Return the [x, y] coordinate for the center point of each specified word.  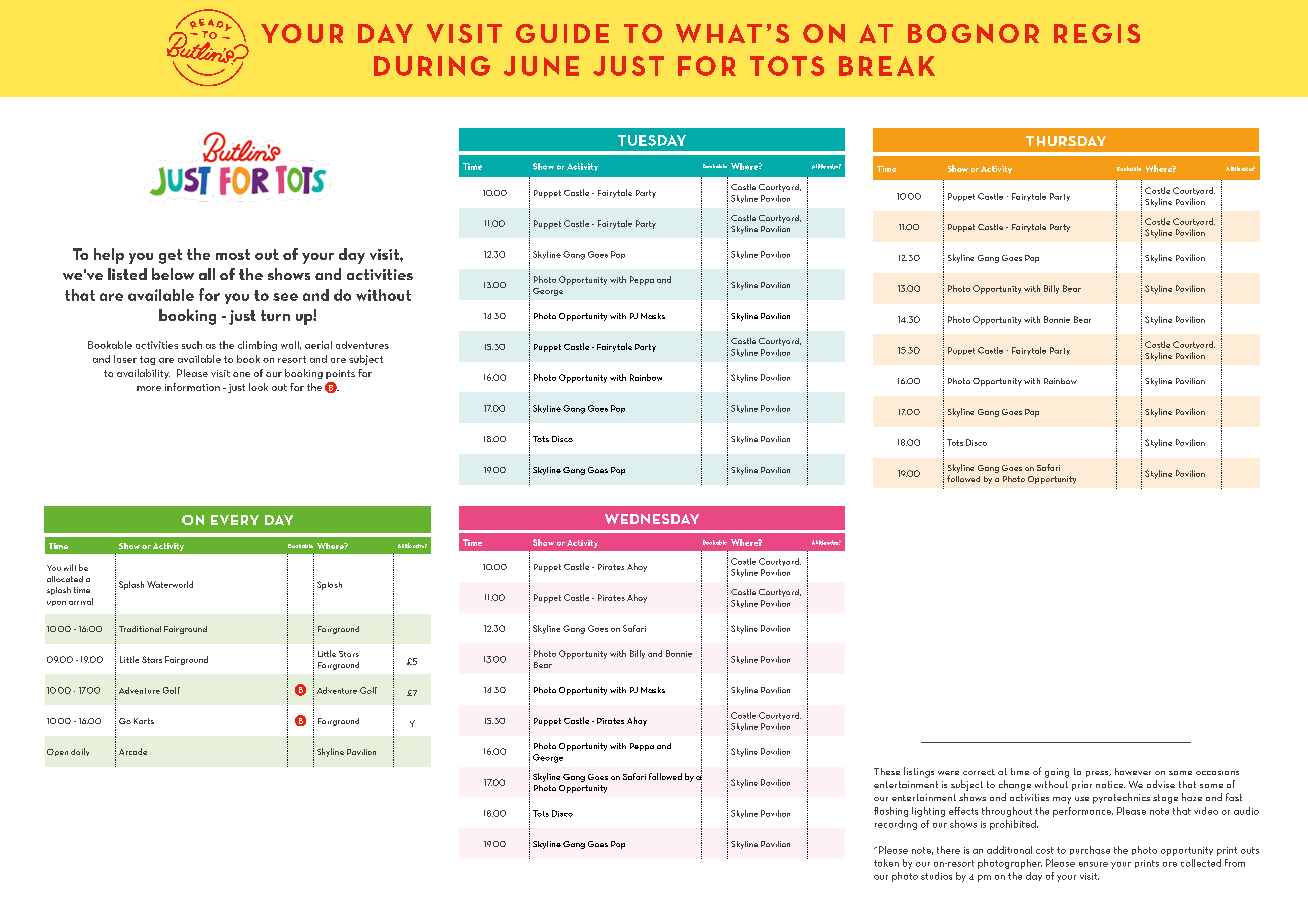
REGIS [1097, 33]
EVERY [235, 520]
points [340, 374]
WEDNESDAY [652, 519]
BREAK [887, 66]
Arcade [133, 751]
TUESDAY [652, 140]
